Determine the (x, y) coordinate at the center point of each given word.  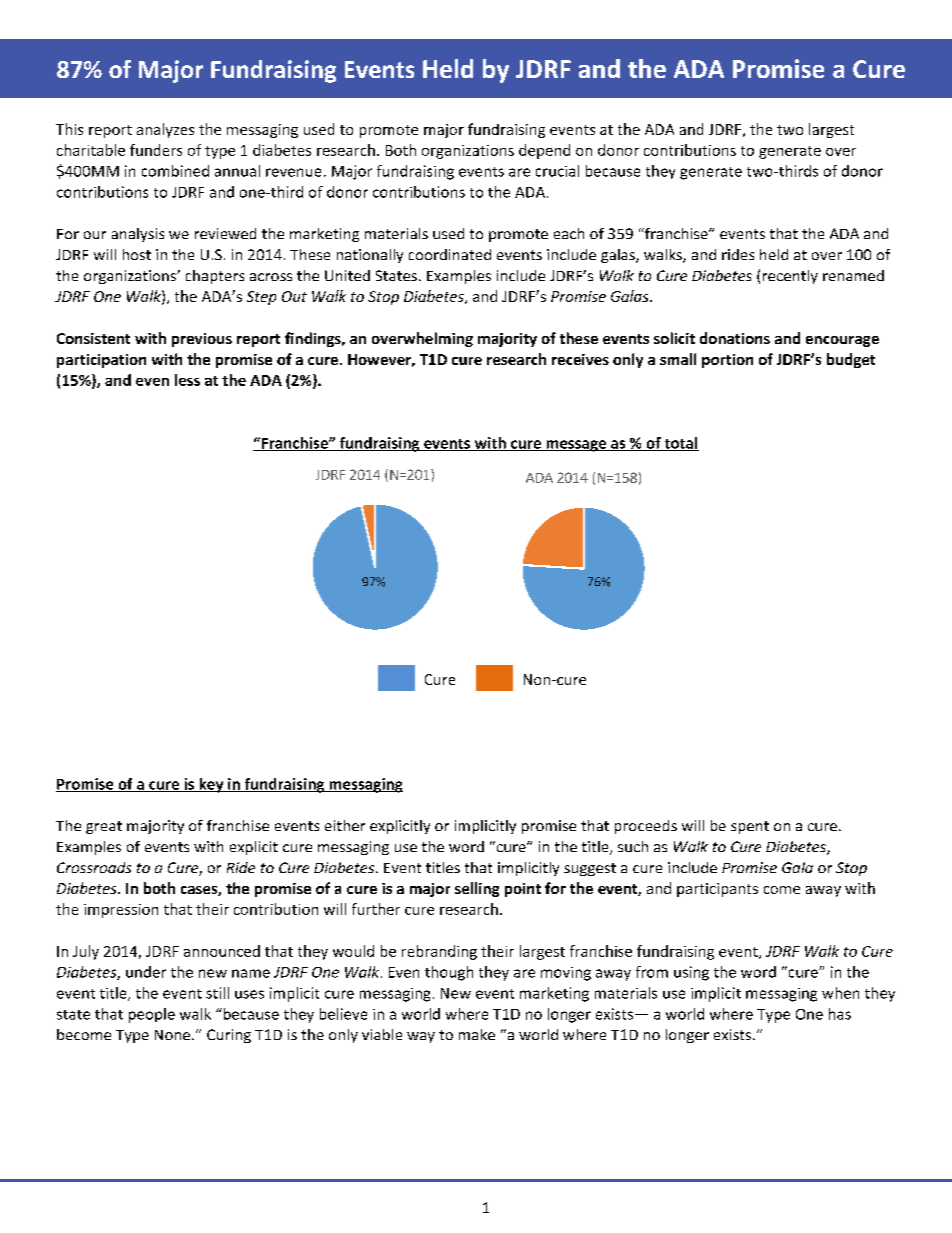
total (680, 444)
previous (202, 340)
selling (477, 889)
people (152, 1015)
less (187, 380)
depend (544, 151)
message (576, 446)
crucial (557, 171)
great (104, 827)
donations (735, 338)
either (345, 825)
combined (175, 171)
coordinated (450, 254)
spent (750, 827)
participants (717, 890)
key (211, 785)
